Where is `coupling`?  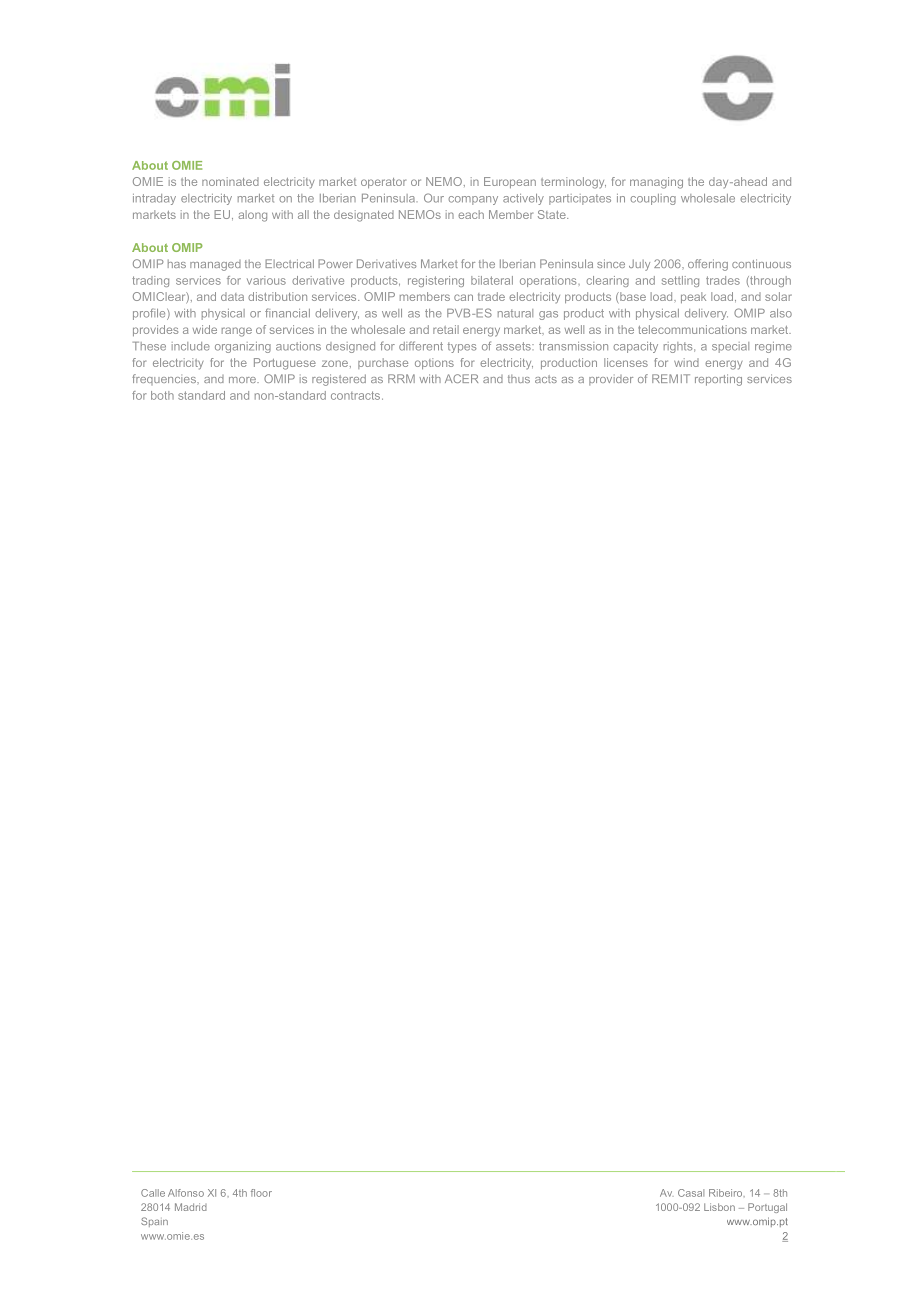
coupling is located at coordinates (653, 199).
